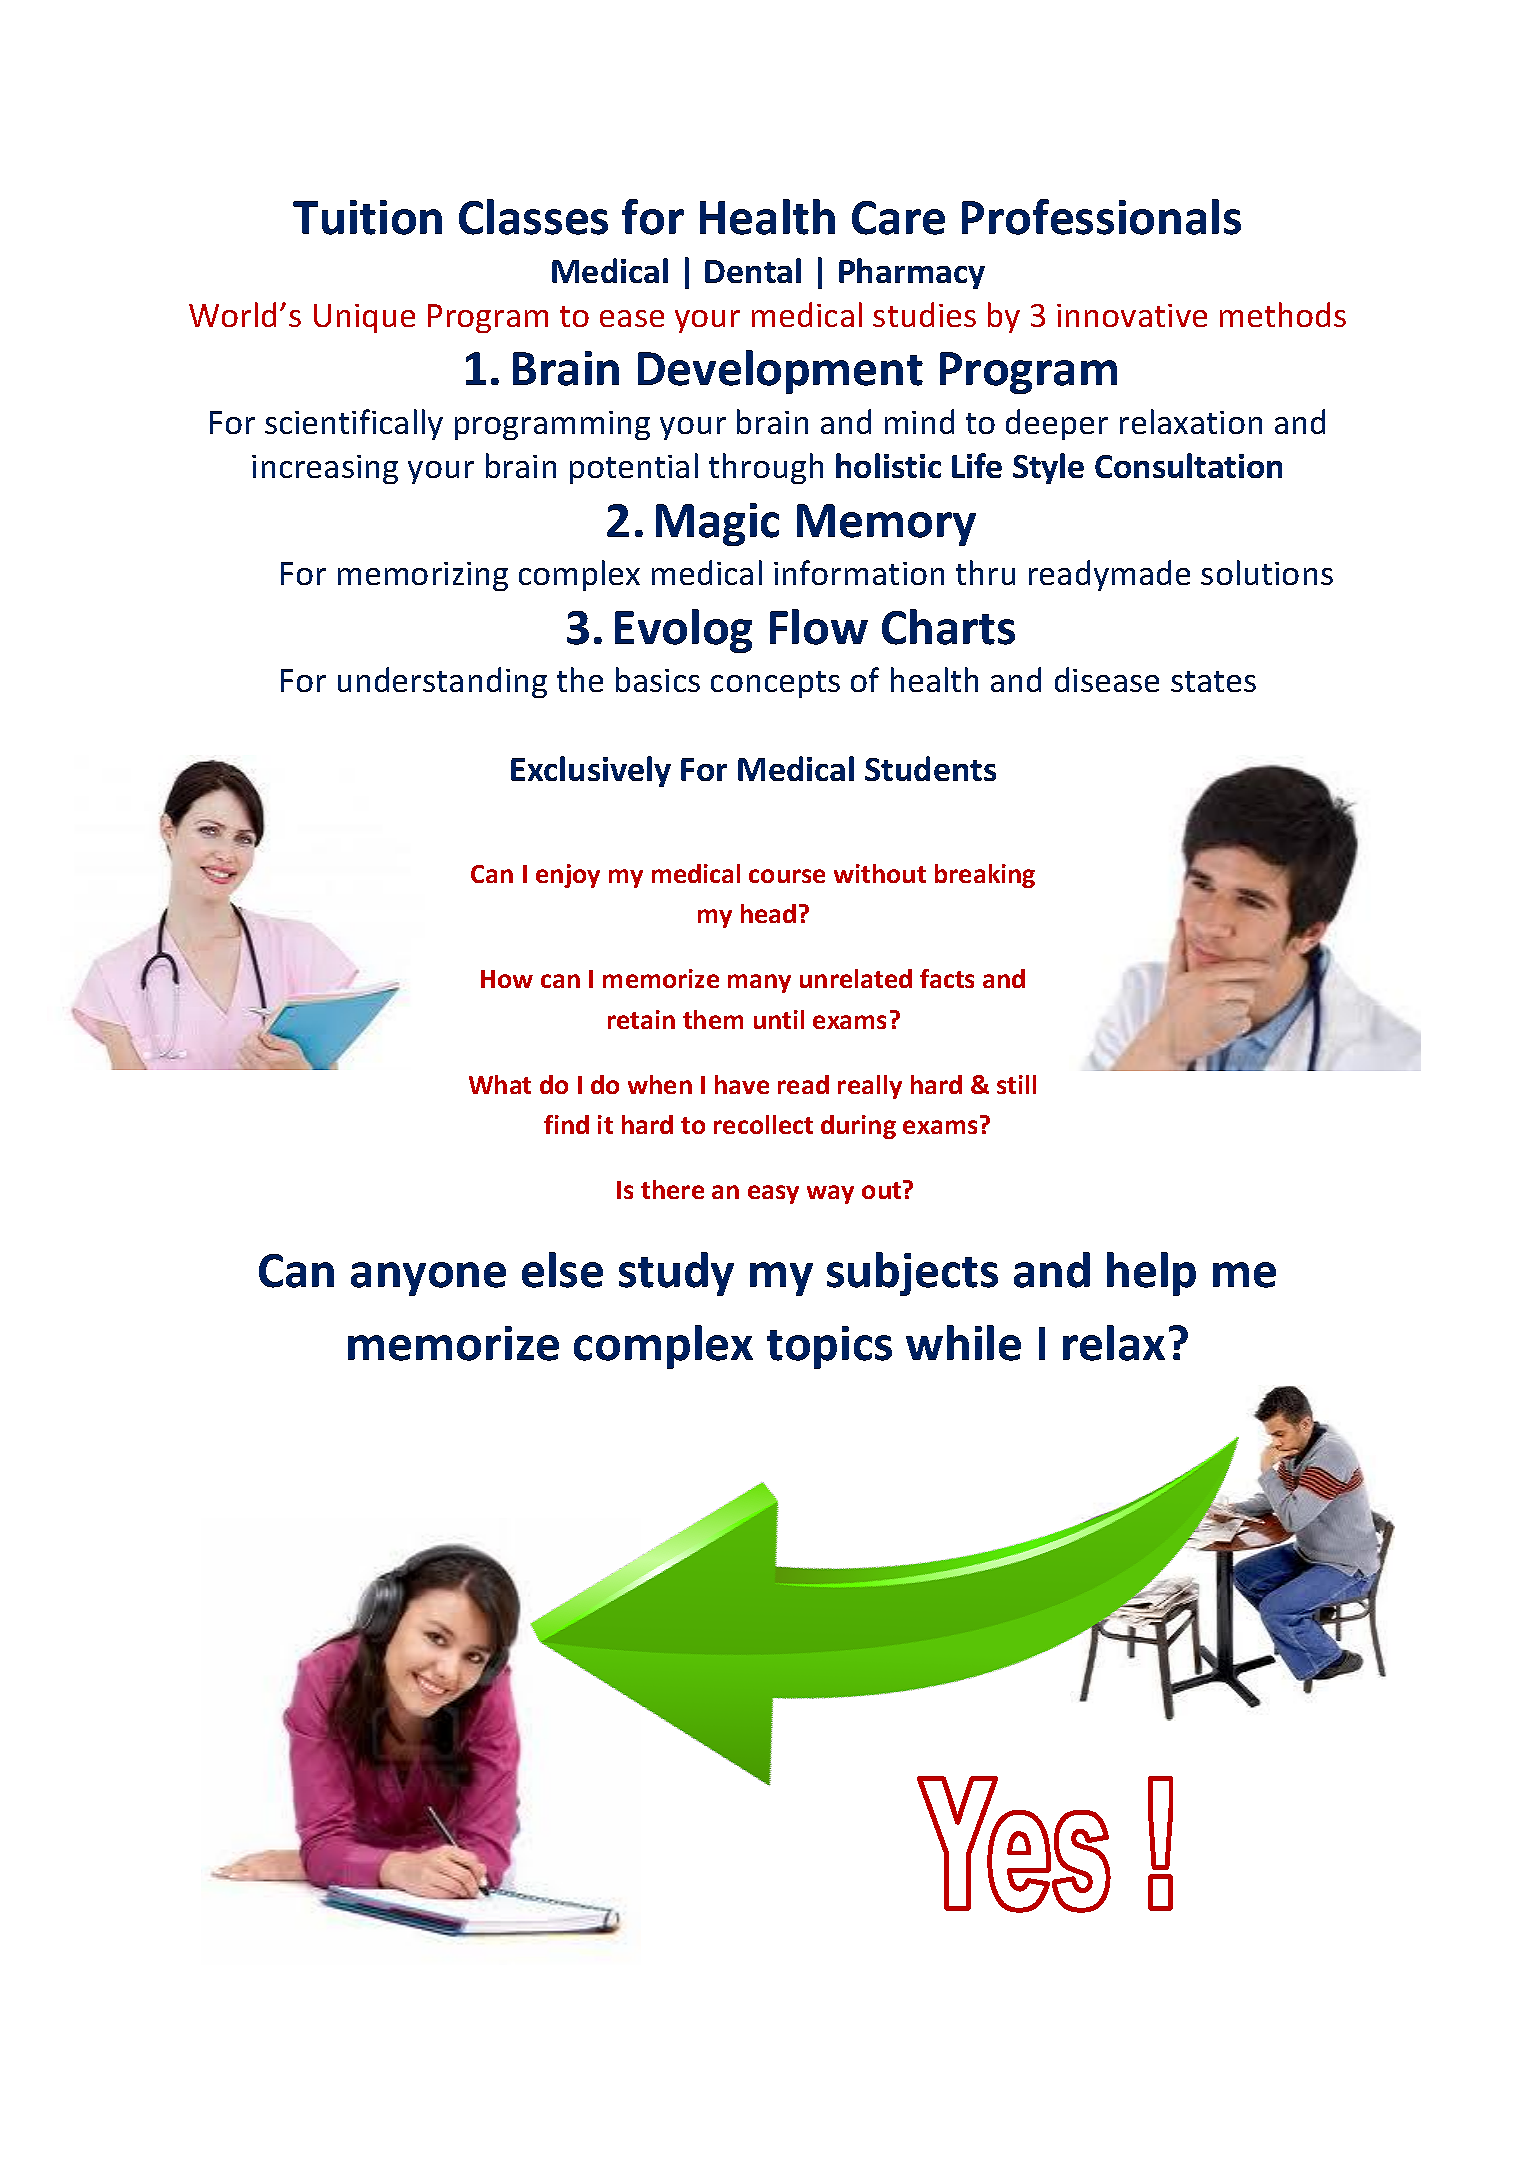 Image resolution: width=1536 pixels, height=2173 pixels. Describe the element at coordinates (1151, 1274) in the screenshot. I see `help` at that location.
